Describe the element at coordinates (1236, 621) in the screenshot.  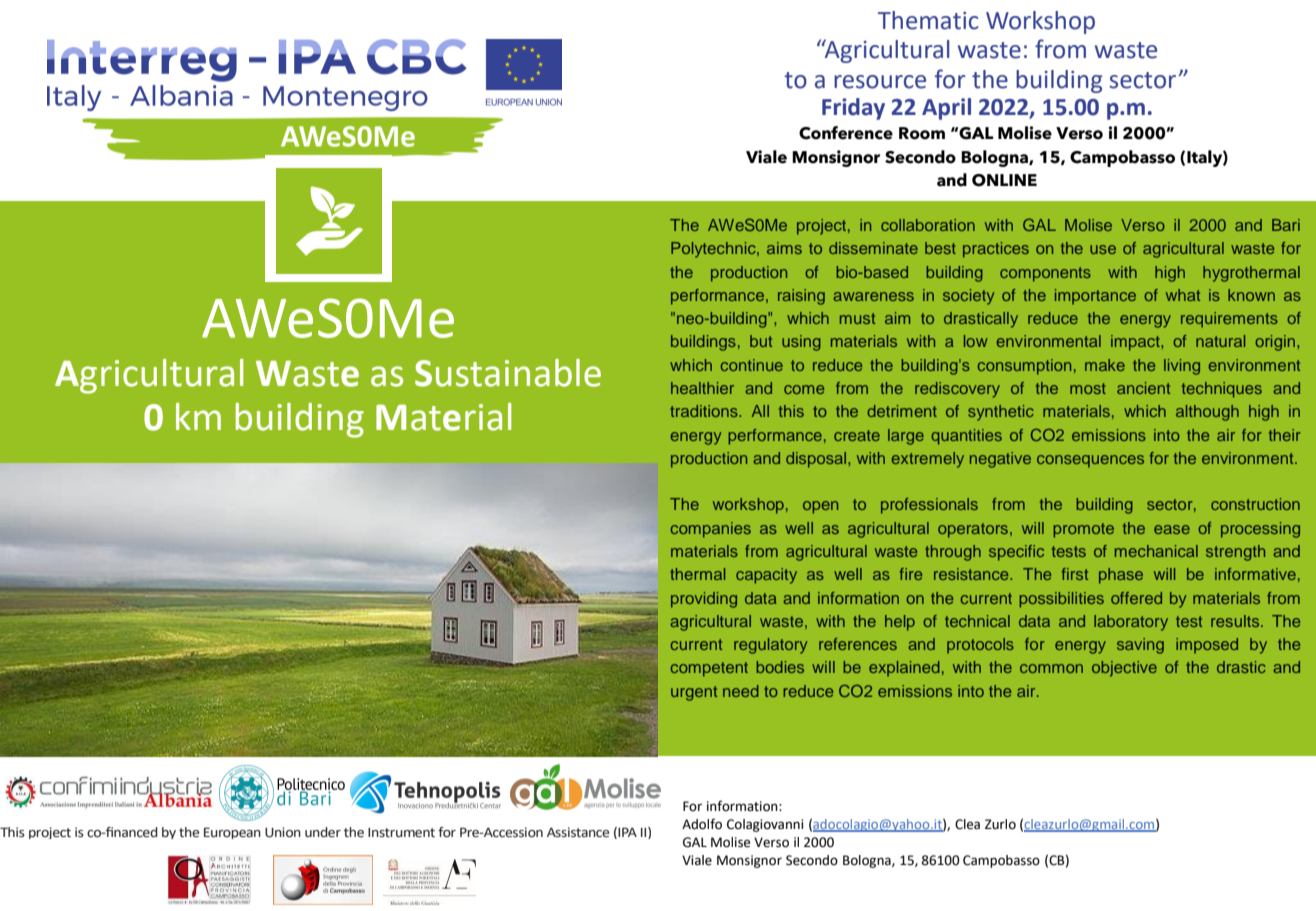
I see `results` at that location.
